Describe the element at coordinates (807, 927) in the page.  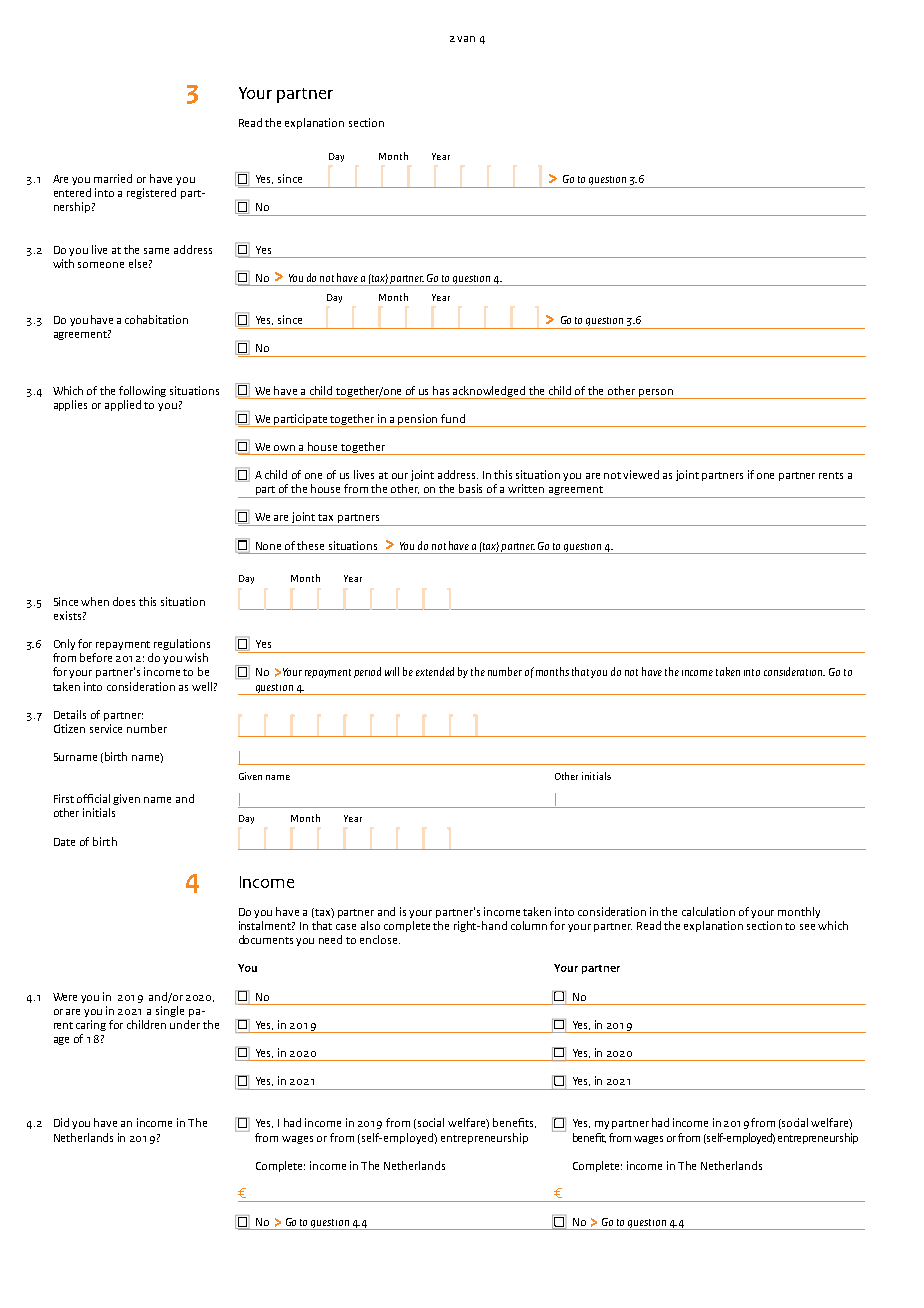
I see `see` at that location.
